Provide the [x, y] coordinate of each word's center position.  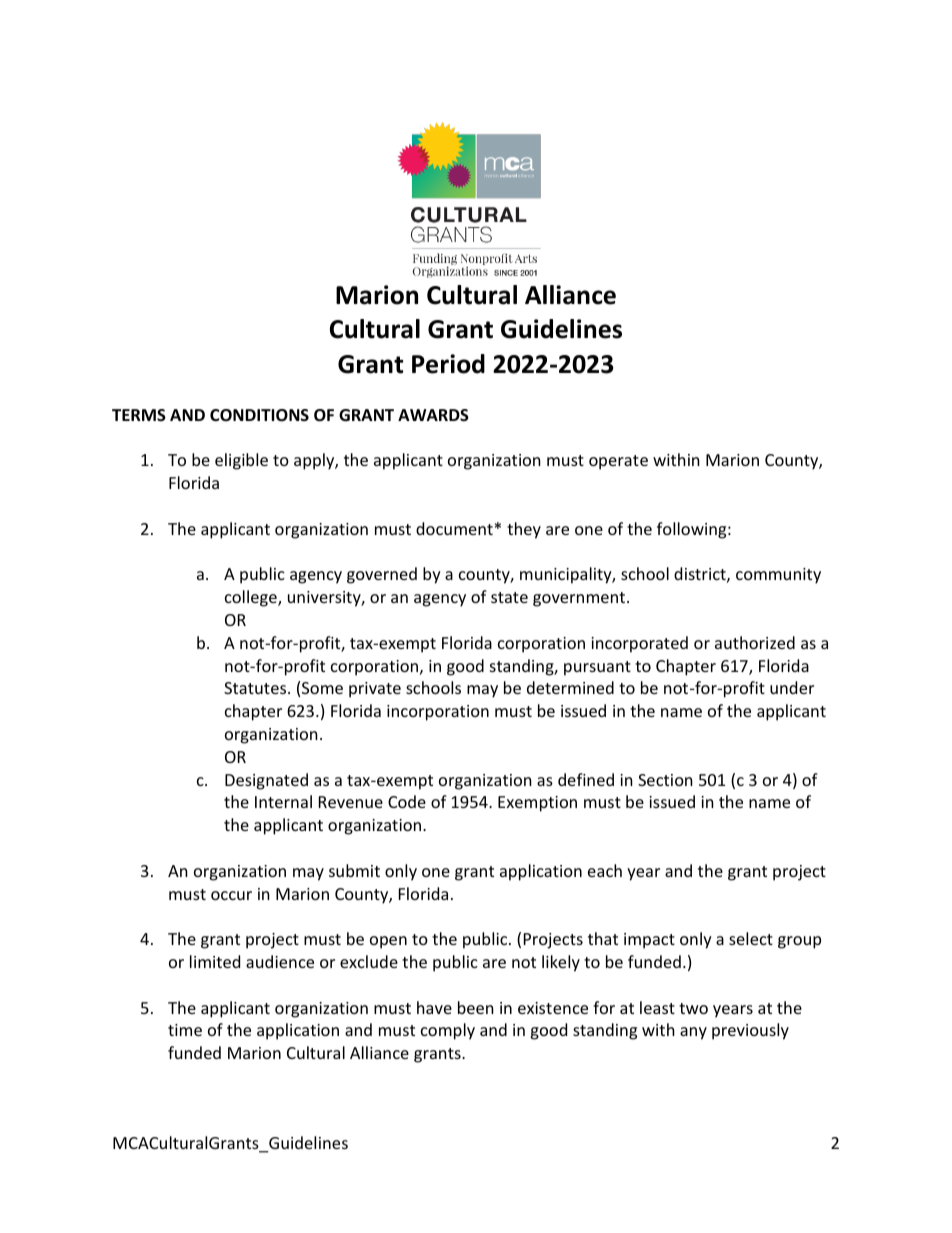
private [375, 690]
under [792, 687]
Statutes [256, 688]
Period [448, 364]
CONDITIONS [259, 415]
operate [618, 462]
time [185, 1030]
